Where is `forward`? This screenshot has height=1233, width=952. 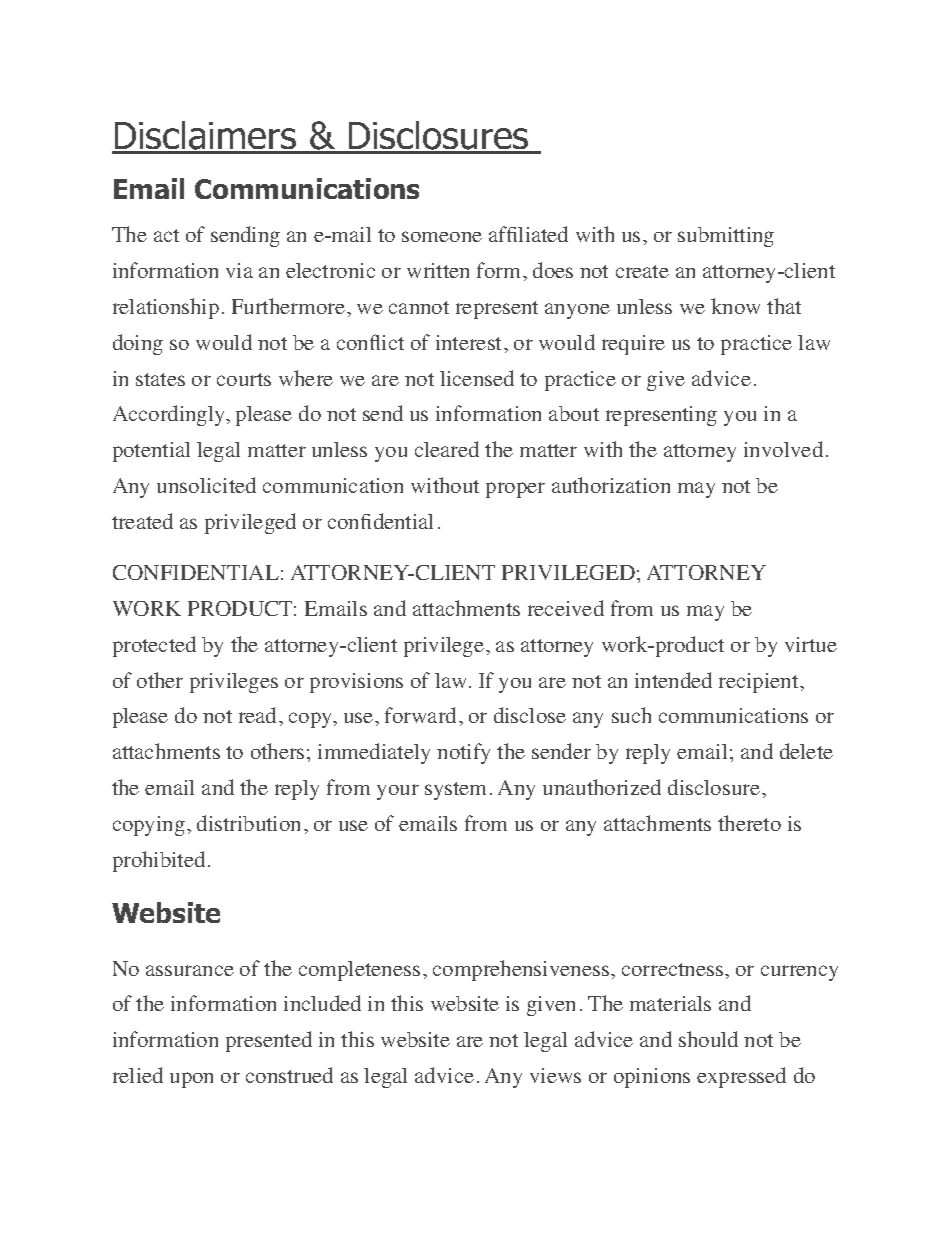
forward is located at coordinates (420, 715).
